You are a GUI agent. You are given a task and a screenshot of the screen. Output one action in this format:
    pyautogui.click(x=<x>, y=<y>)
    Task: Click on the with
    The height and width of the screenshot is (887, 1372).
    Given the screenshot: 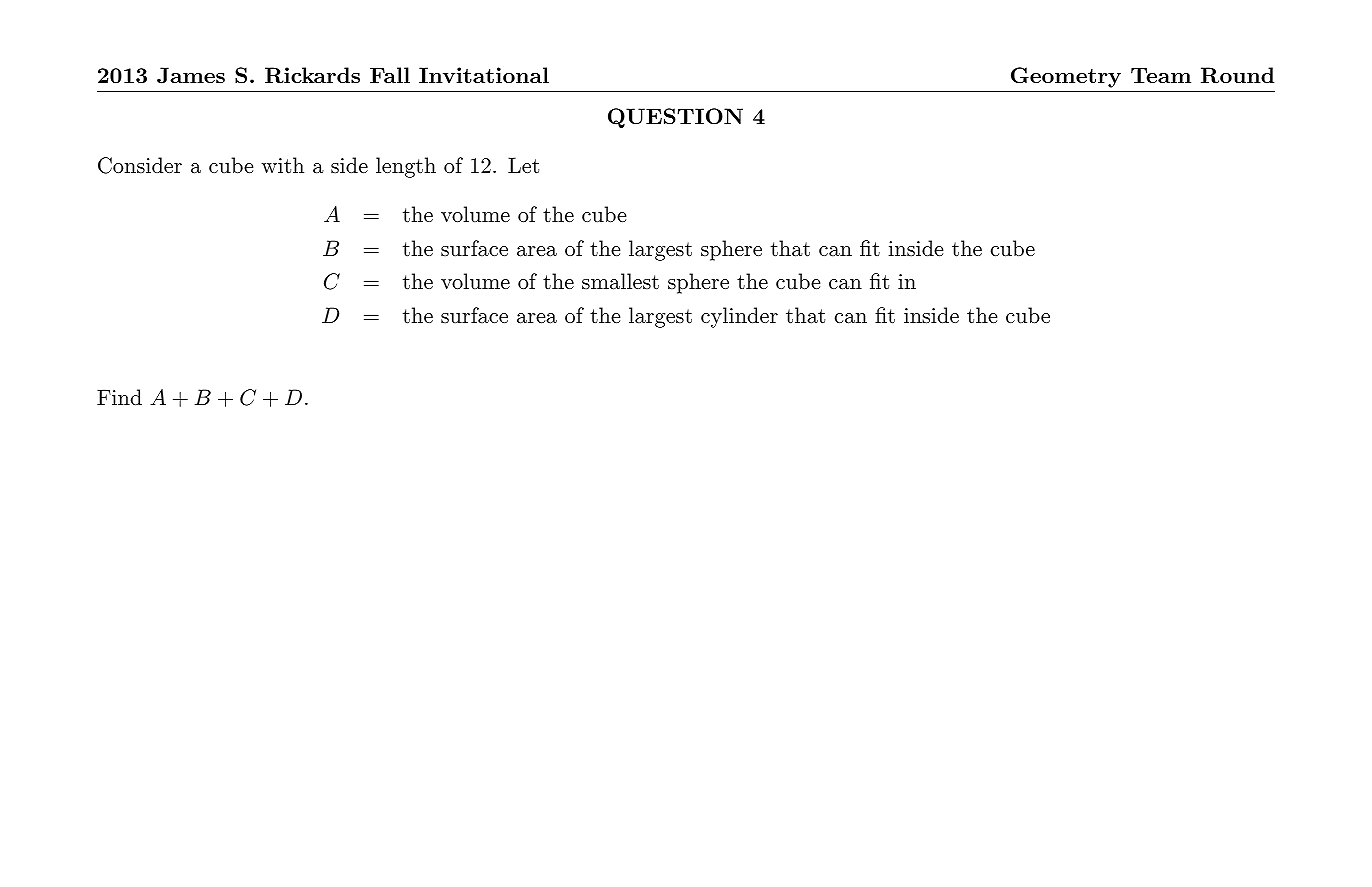 What is the action you would take?
    pyautogui.click(x=282, y=165)
